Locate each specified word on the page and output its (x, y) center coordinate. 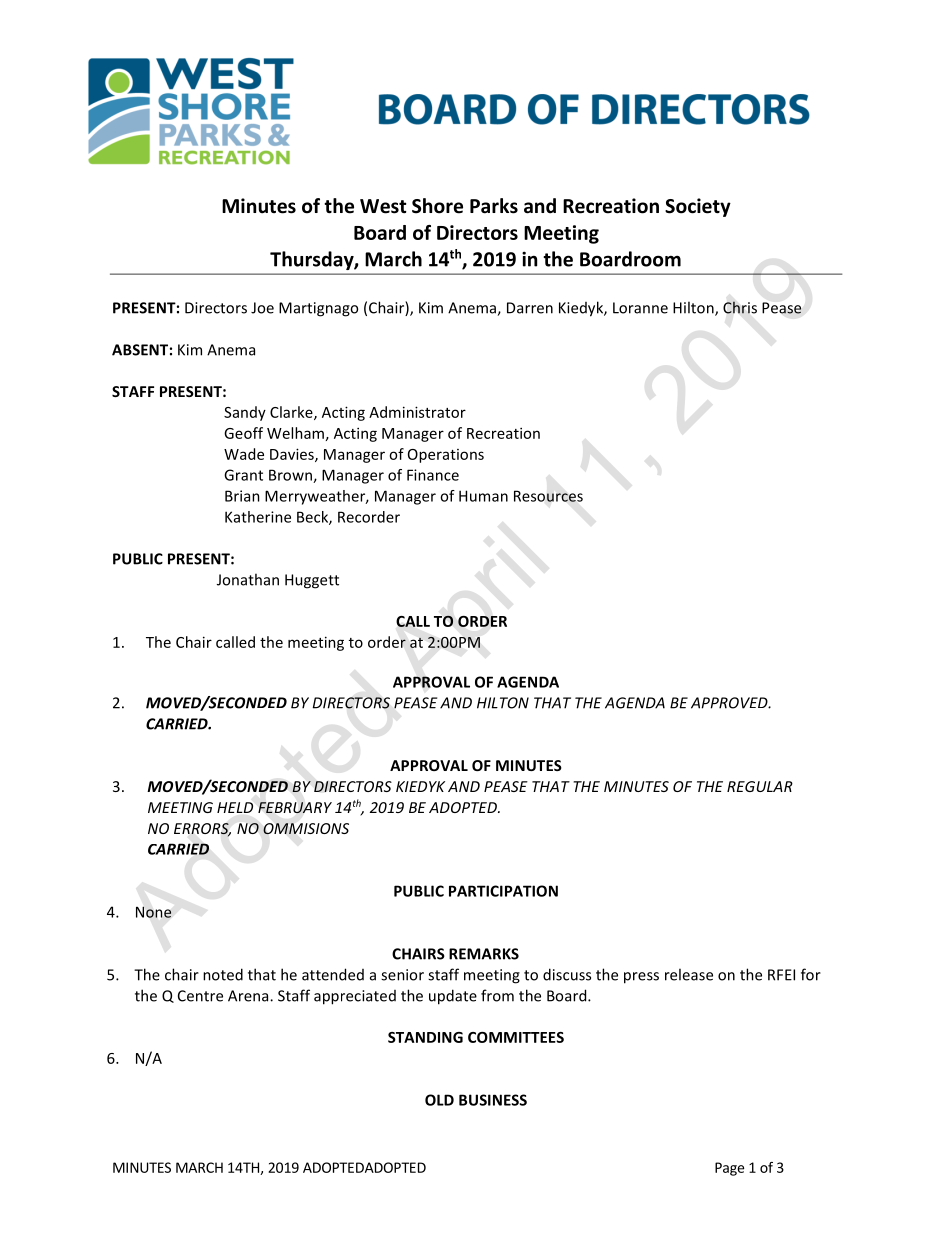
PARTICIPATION (503, 891)
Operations (446, 456)
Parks (494, 206)
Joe (262, 308)
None (153, 912)
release (689, 974)
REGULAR (760, 786)
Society (698, 207)
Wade (244, 454)
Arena (249, 996)
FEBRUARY (295, 808)
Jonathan (248, 579)
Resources (548, 496)
